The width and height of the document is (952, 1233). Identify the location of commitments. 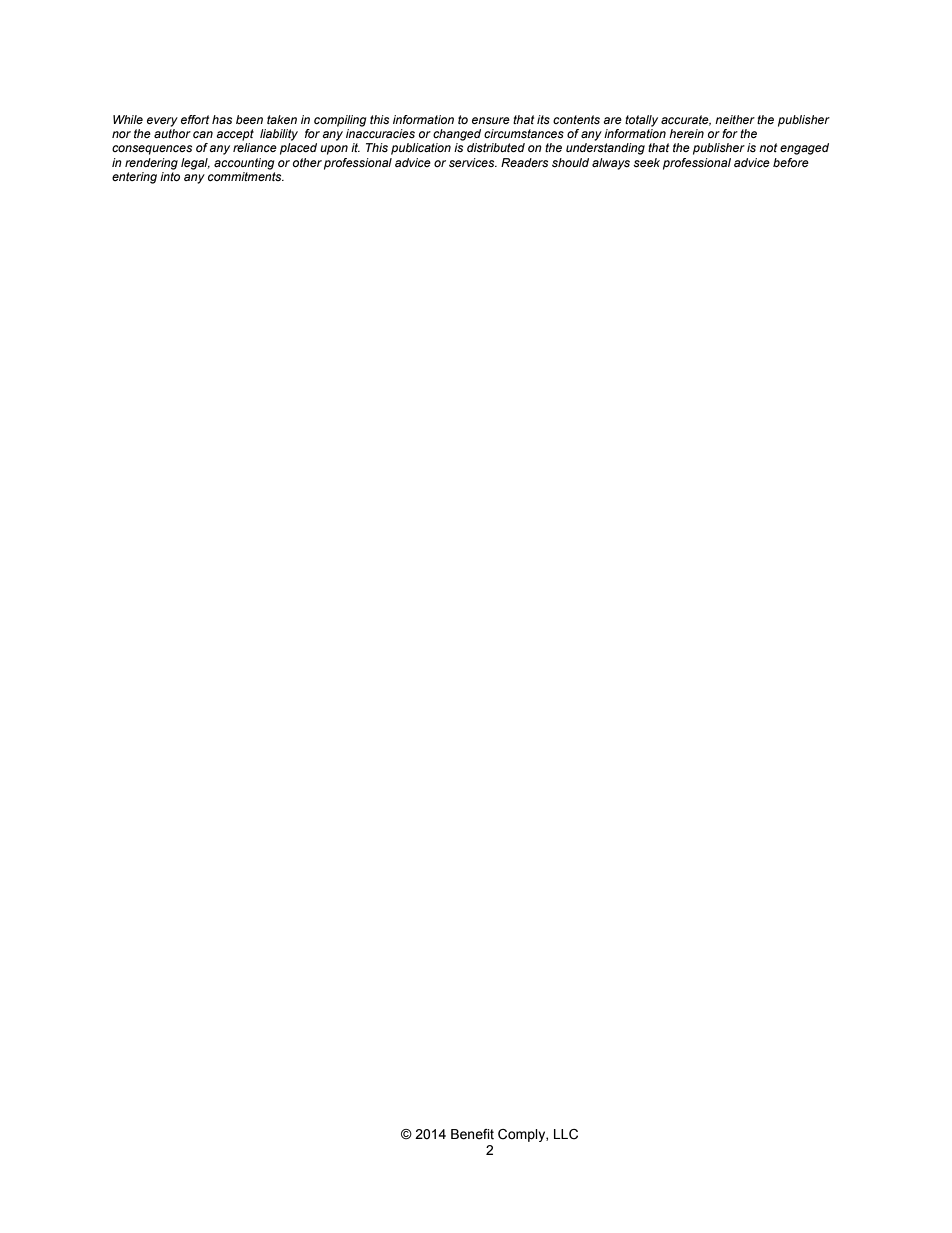
(246, 176).
